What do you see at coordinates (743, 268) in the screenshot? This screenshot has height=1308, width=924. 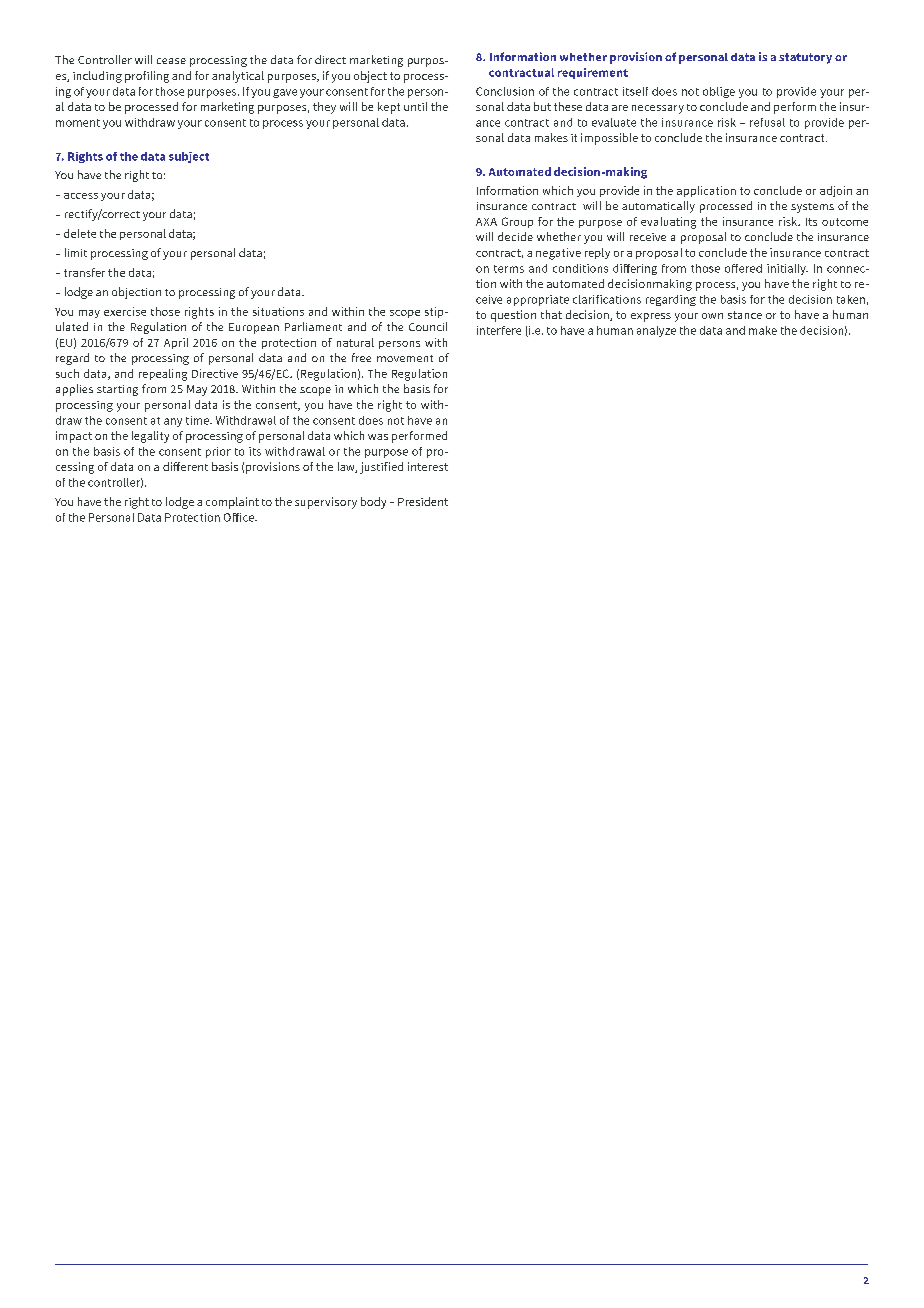 I see `offered` at bounding box center [743, 268].
